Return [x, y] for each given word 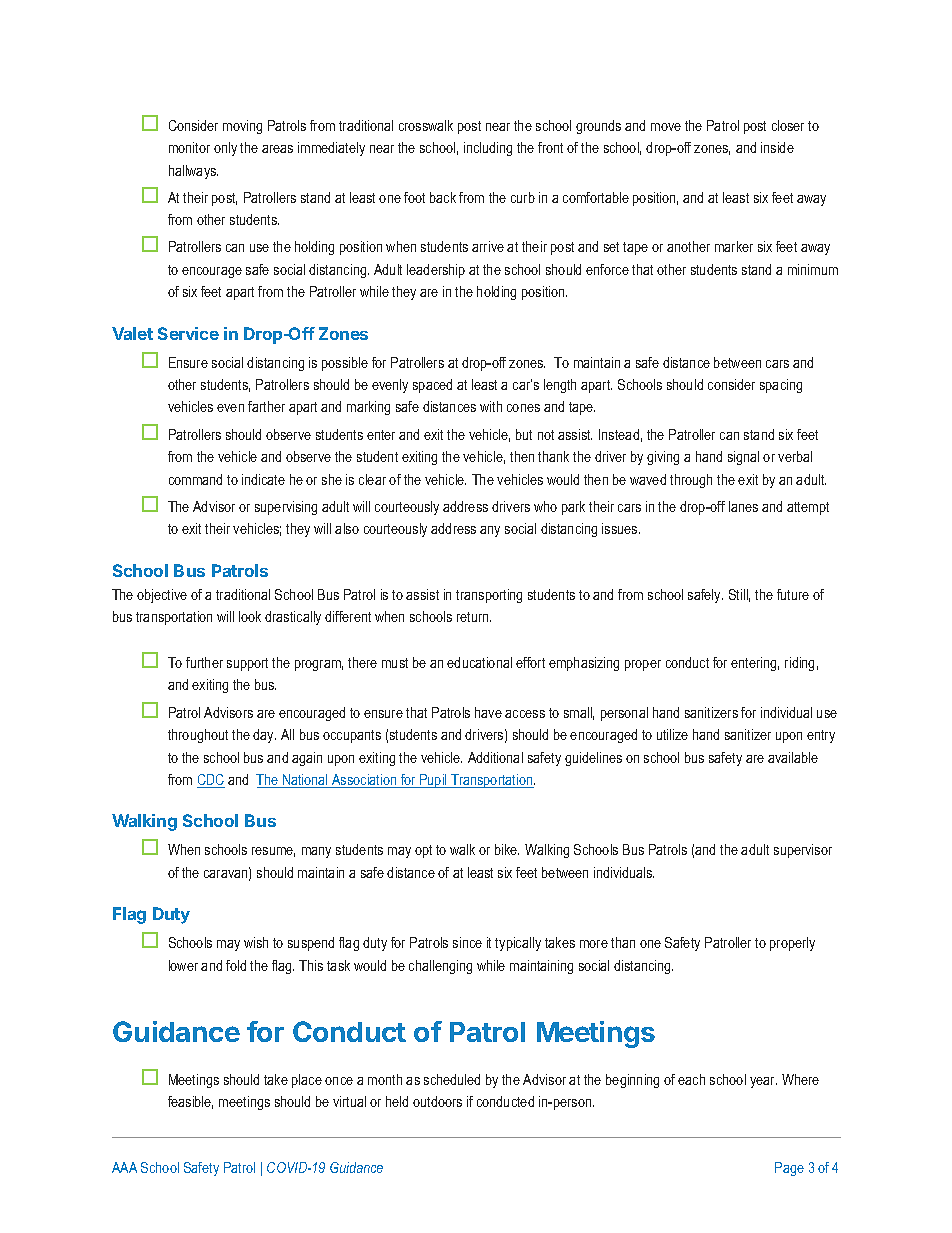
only [225, 149]
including [488, 149]
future [793, 594]
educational [479, 662]
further [204, 662]
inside [777, 147]
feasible [190, 1102]
